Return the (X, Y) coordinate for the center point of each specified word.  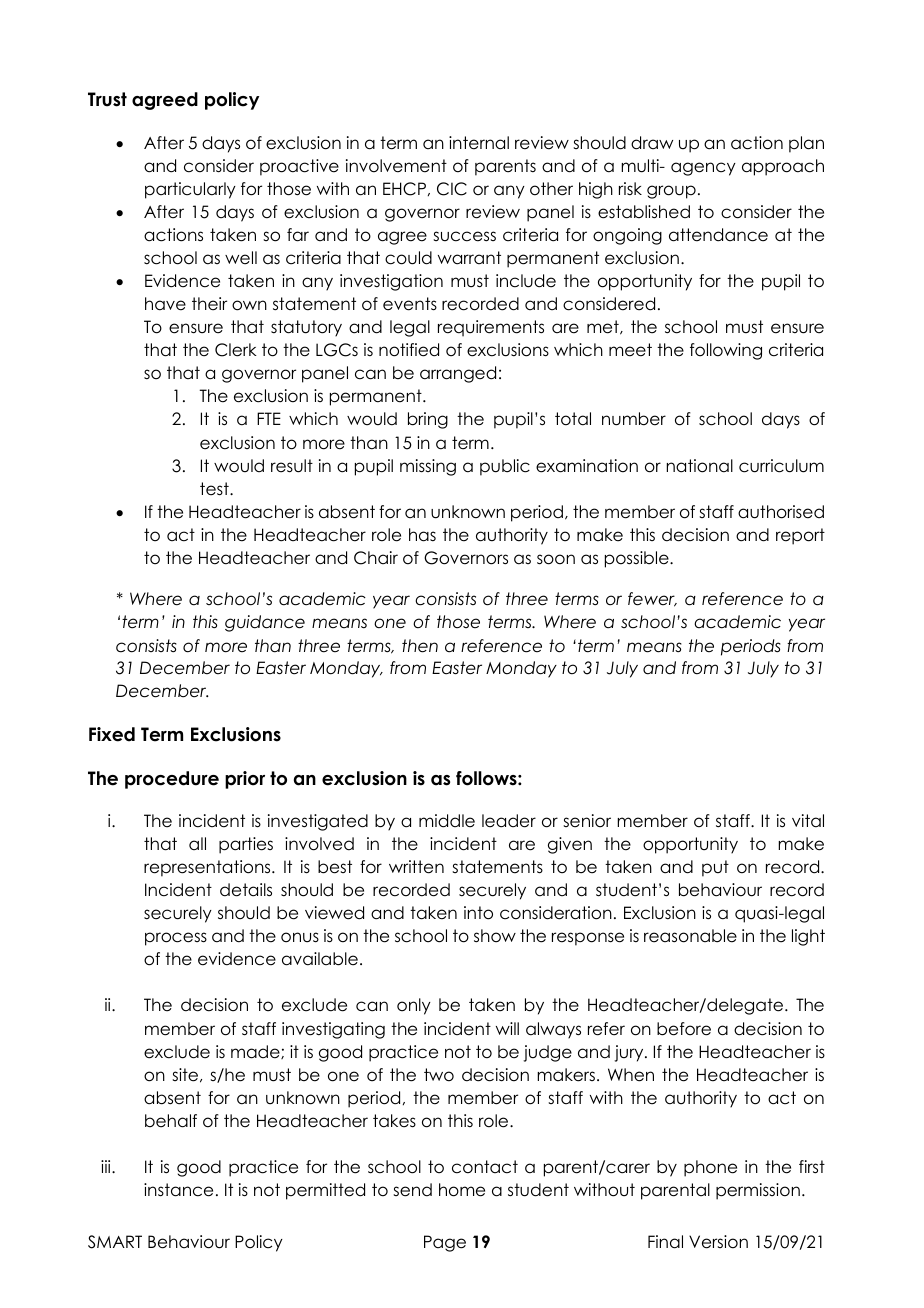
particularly (190, 190)
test (215, 489)
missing (428, 467)
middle (447, 821)
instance (178, 1190)
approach (783, 167)
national (700, 466)
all (197, 843)
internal (479, 143)
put (715, 868)
